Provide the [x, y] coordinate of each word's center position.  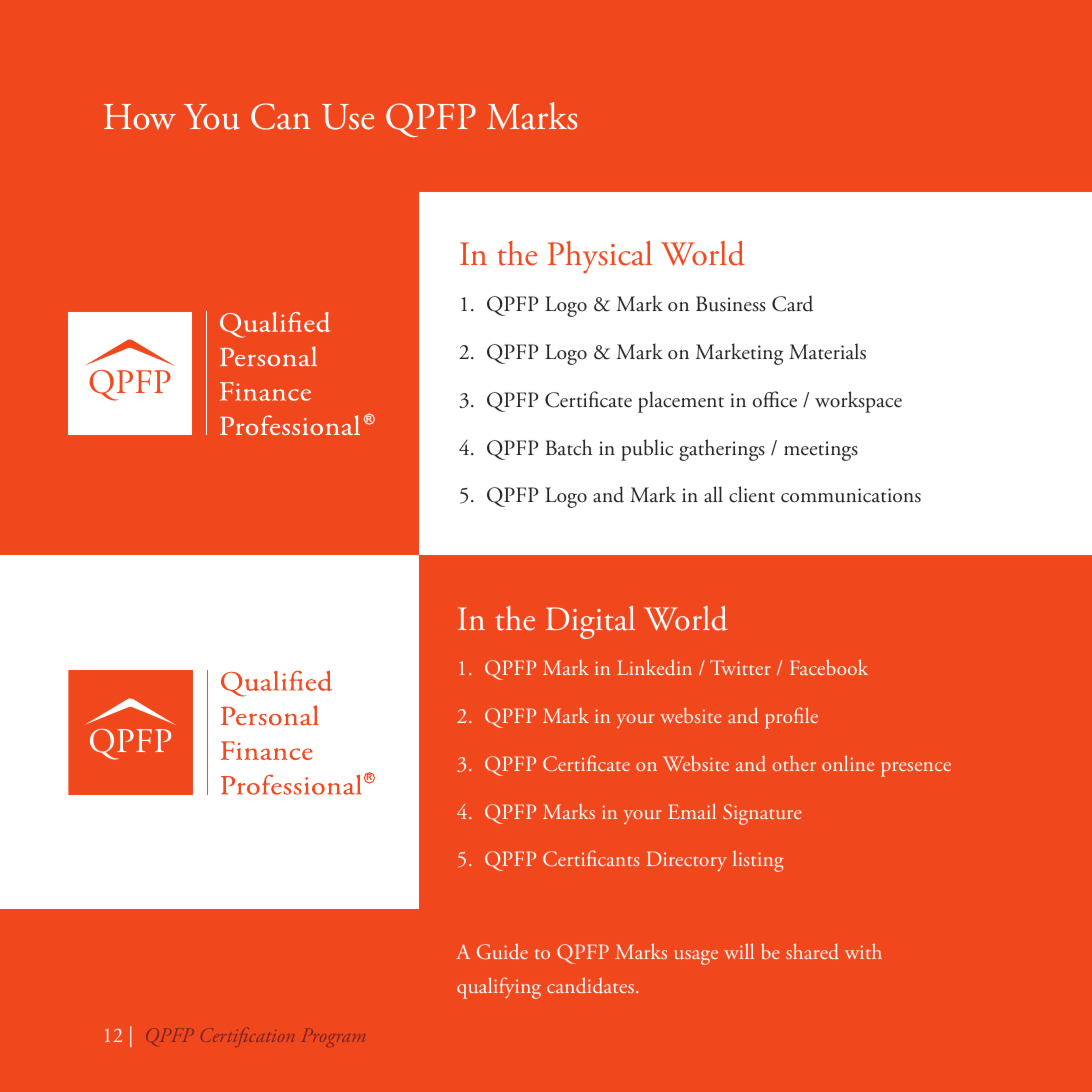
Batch [569, 447]
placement [681, 402]
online [848, 763]
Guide [502, 951]
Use [348, 117]
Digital [590, 622]
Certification [247, 1037]
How [140, 117]
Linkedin [654, 667]
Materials [827, 351]
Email [692, 811]
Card [792, 303]
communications [851, 495]
